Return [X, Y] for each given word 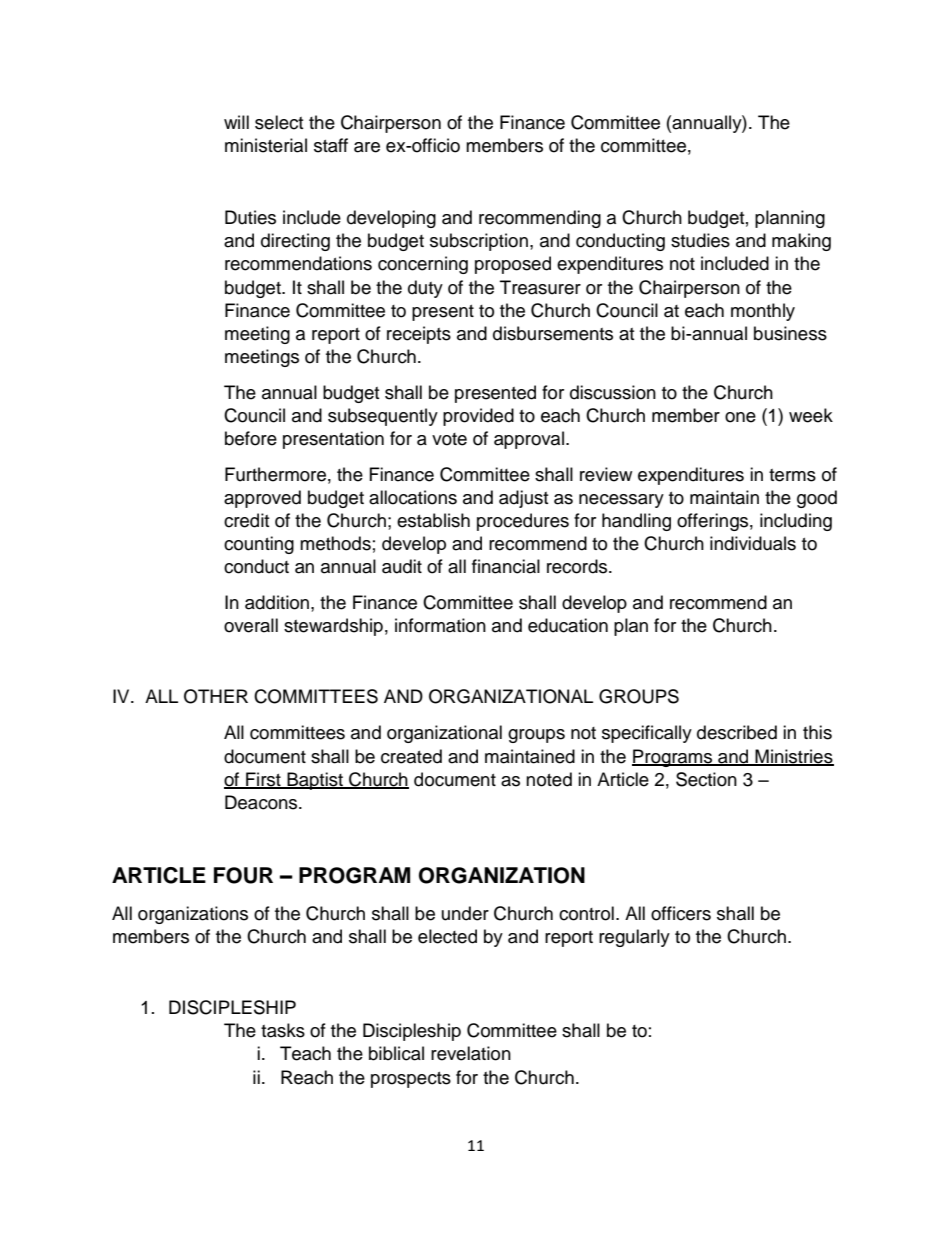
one [740, 417]
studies [700, 240]
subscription [479, 242]
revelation [471, 1053]
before [251, 438]
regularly [634, 938]
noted [549, 779]
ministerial [266, 145]
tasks [283, 1030]
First [263, 780]
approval [529, 440]
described [737, 732]
